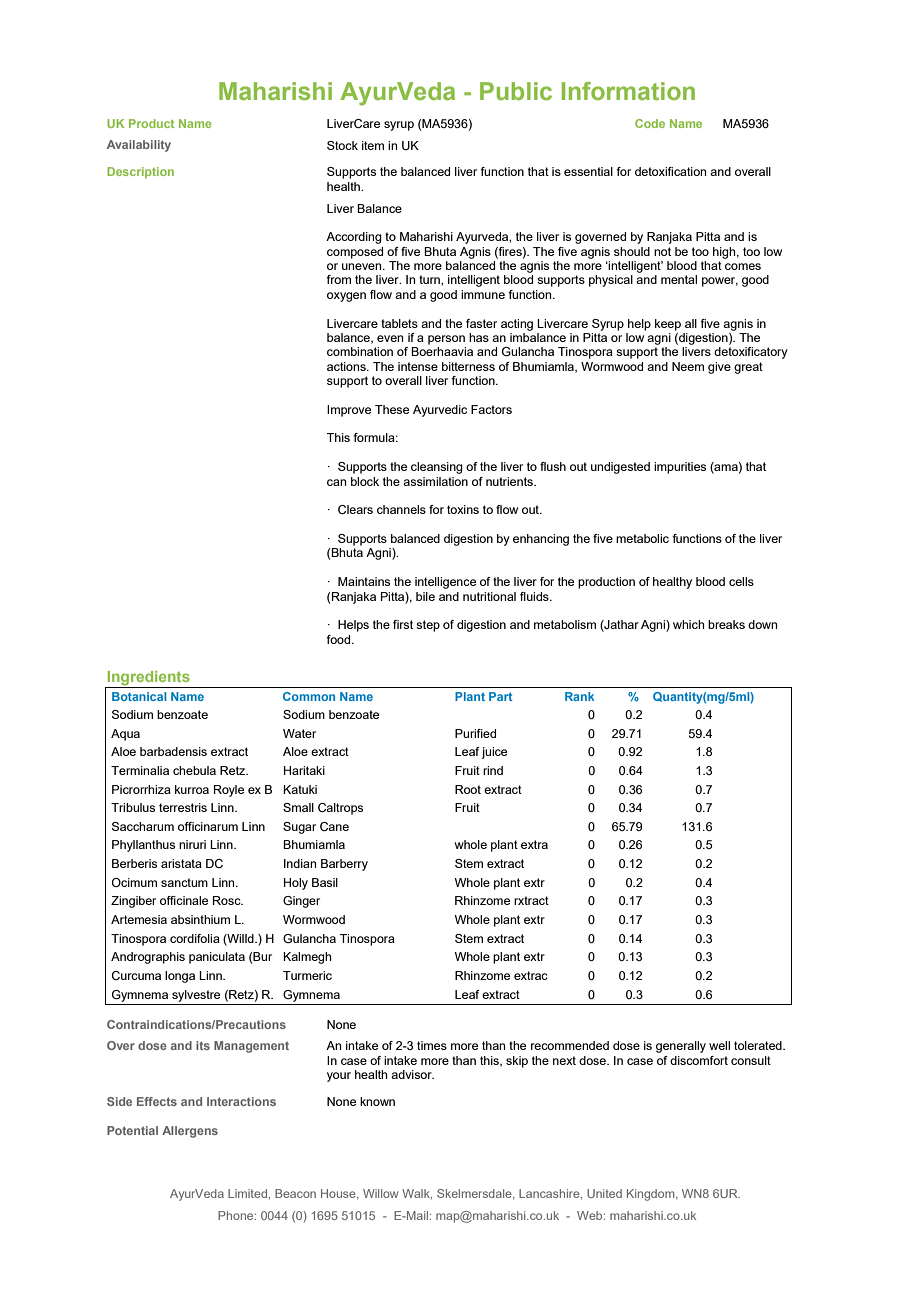  Describe the element at coordinates (650, 123) in the screenshot. I see `Code` at that location.
